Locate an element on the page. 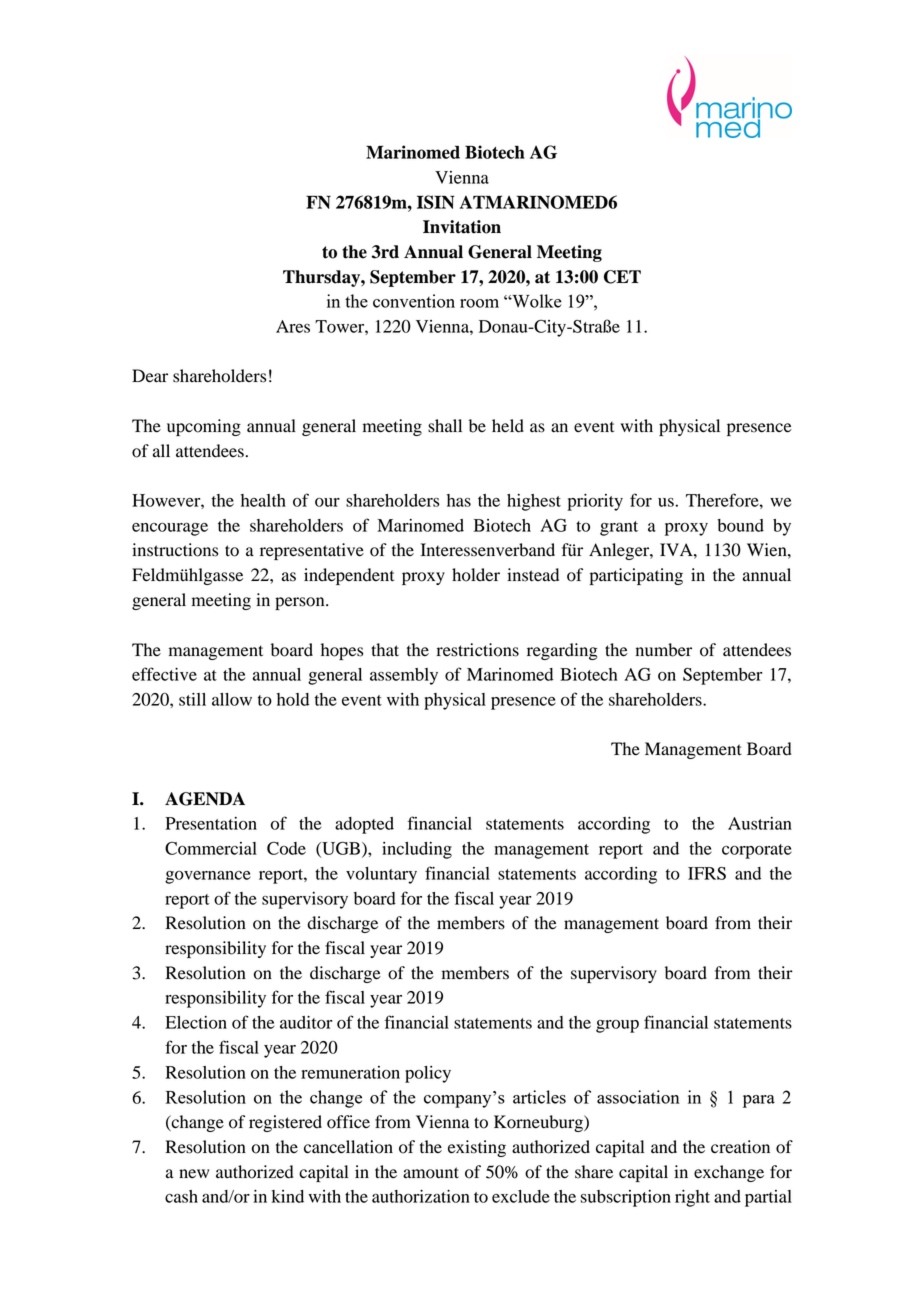 This image has width=924, height=1308. new is located at coordinates (194, 1174).
